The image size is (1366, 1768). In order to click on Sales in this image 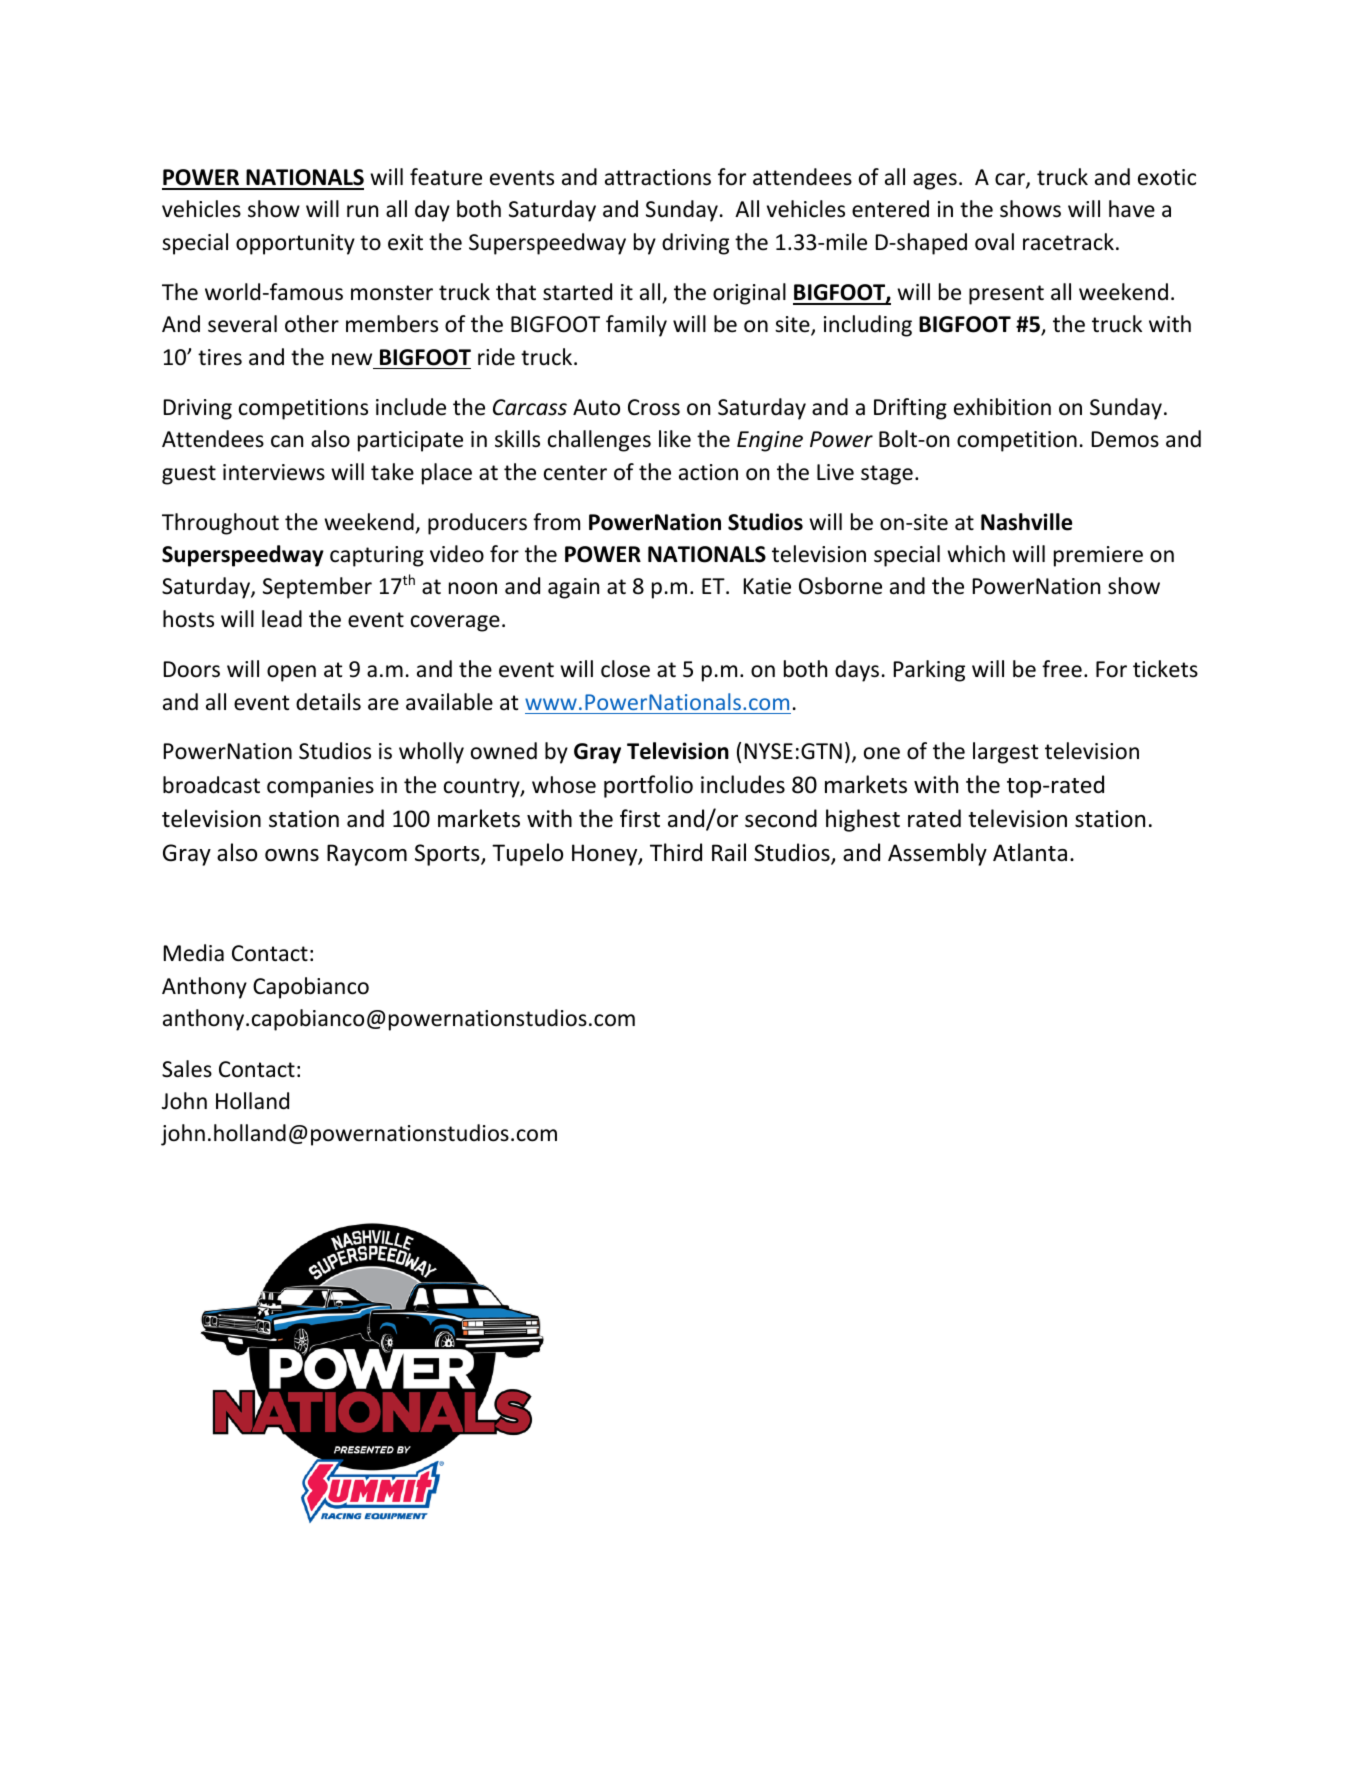, I will do `click(187, 1069)`.
